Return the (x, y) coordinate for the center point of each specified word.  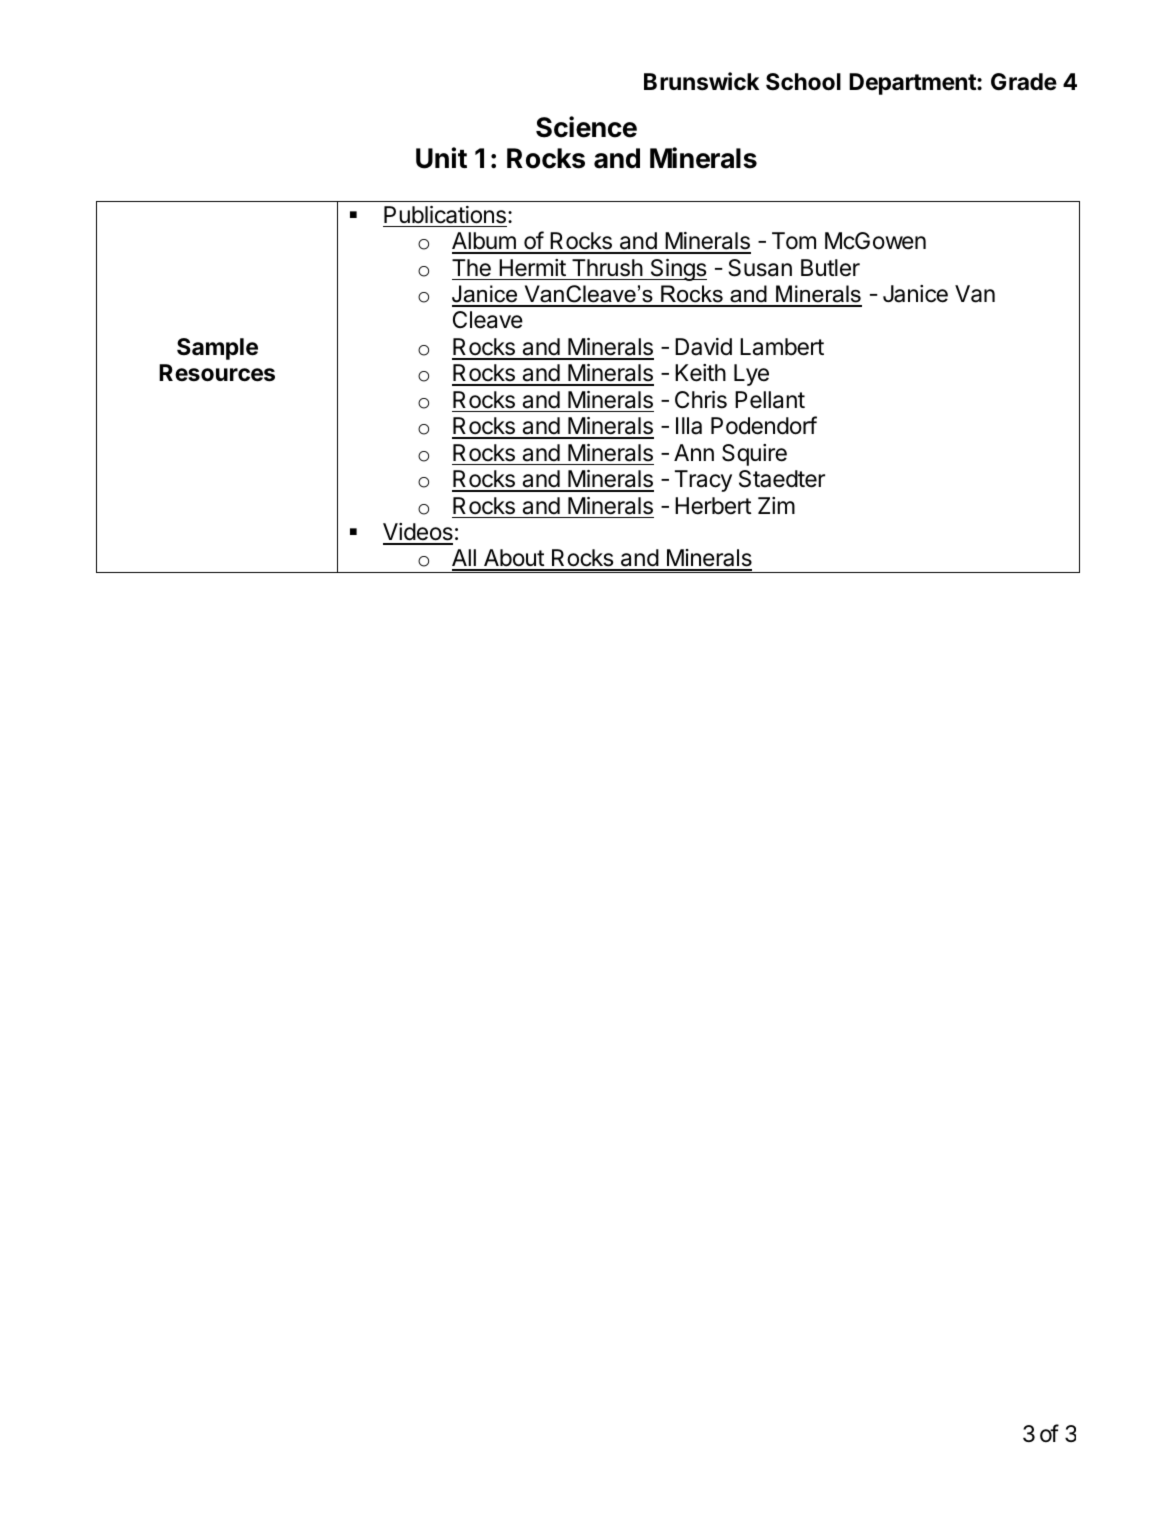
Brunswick (701, 81)
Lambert (782, 347)
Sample (217, 349)
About (513, 559)
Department (913, 84)
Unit (441, 158)
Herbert (713, 506)
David (703, 347)
